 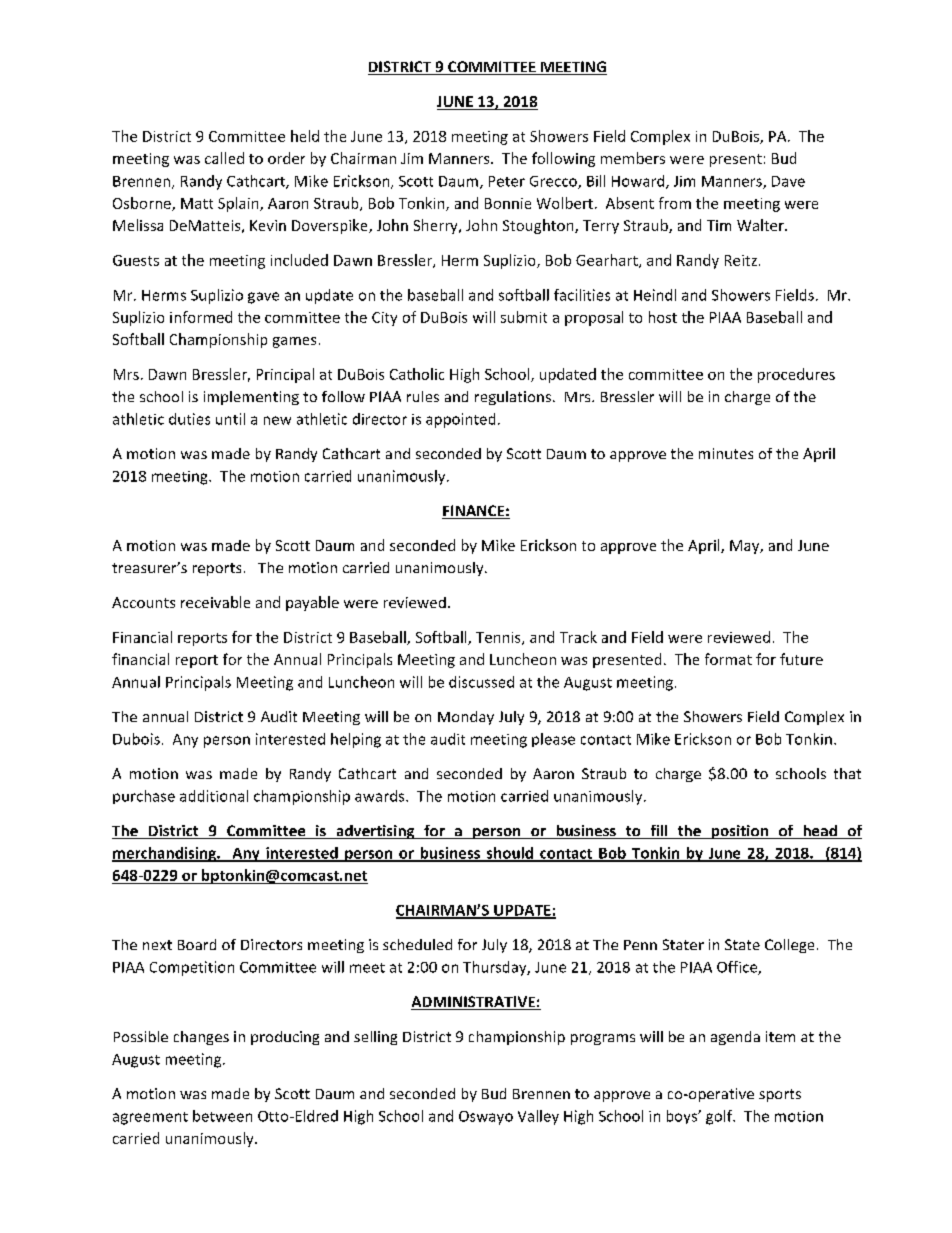 What do you see at coordinates (214, 796) in the screenshot?
I see `additional` at bounding box center [214, 796].
